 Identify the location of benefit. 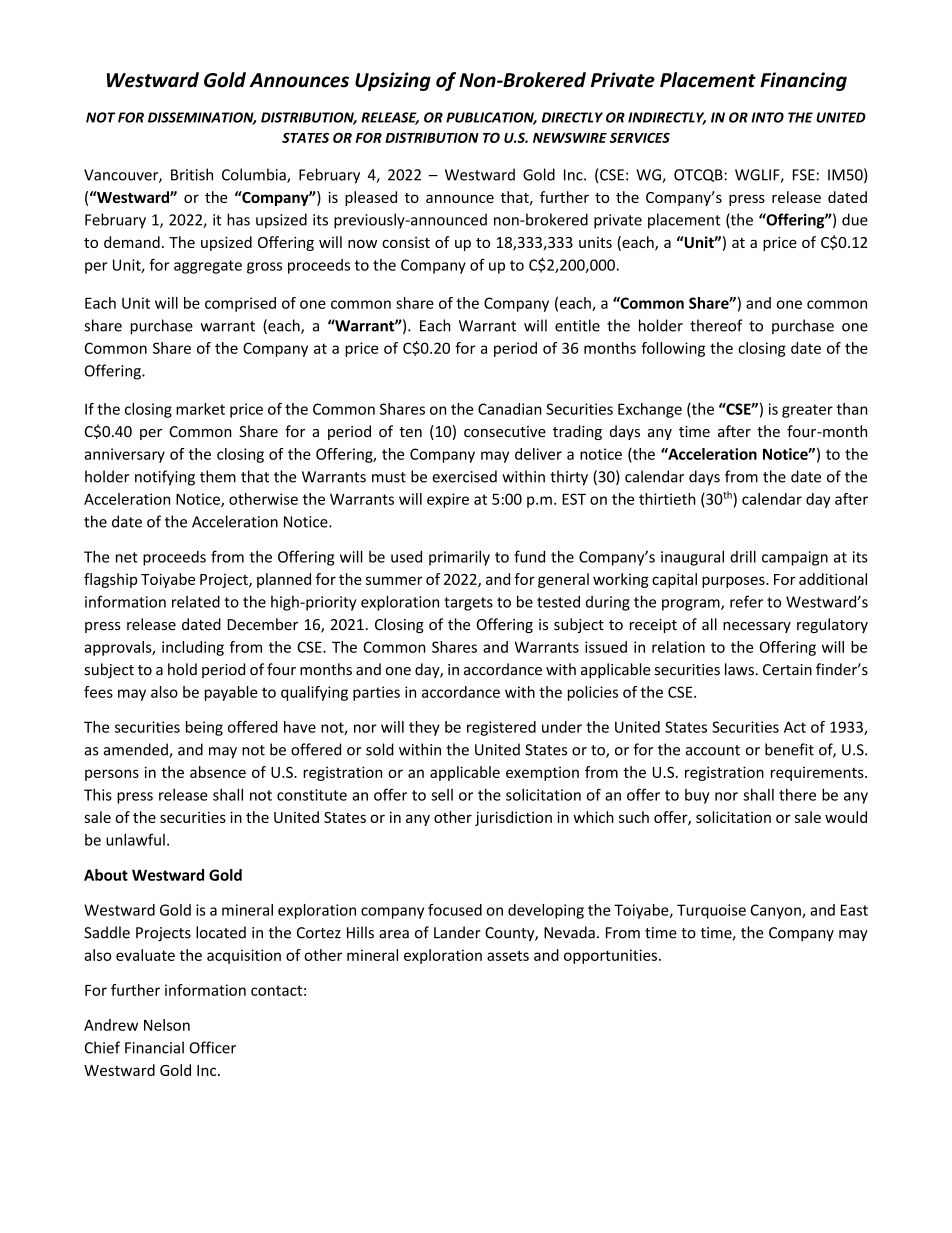
(789, 749).
